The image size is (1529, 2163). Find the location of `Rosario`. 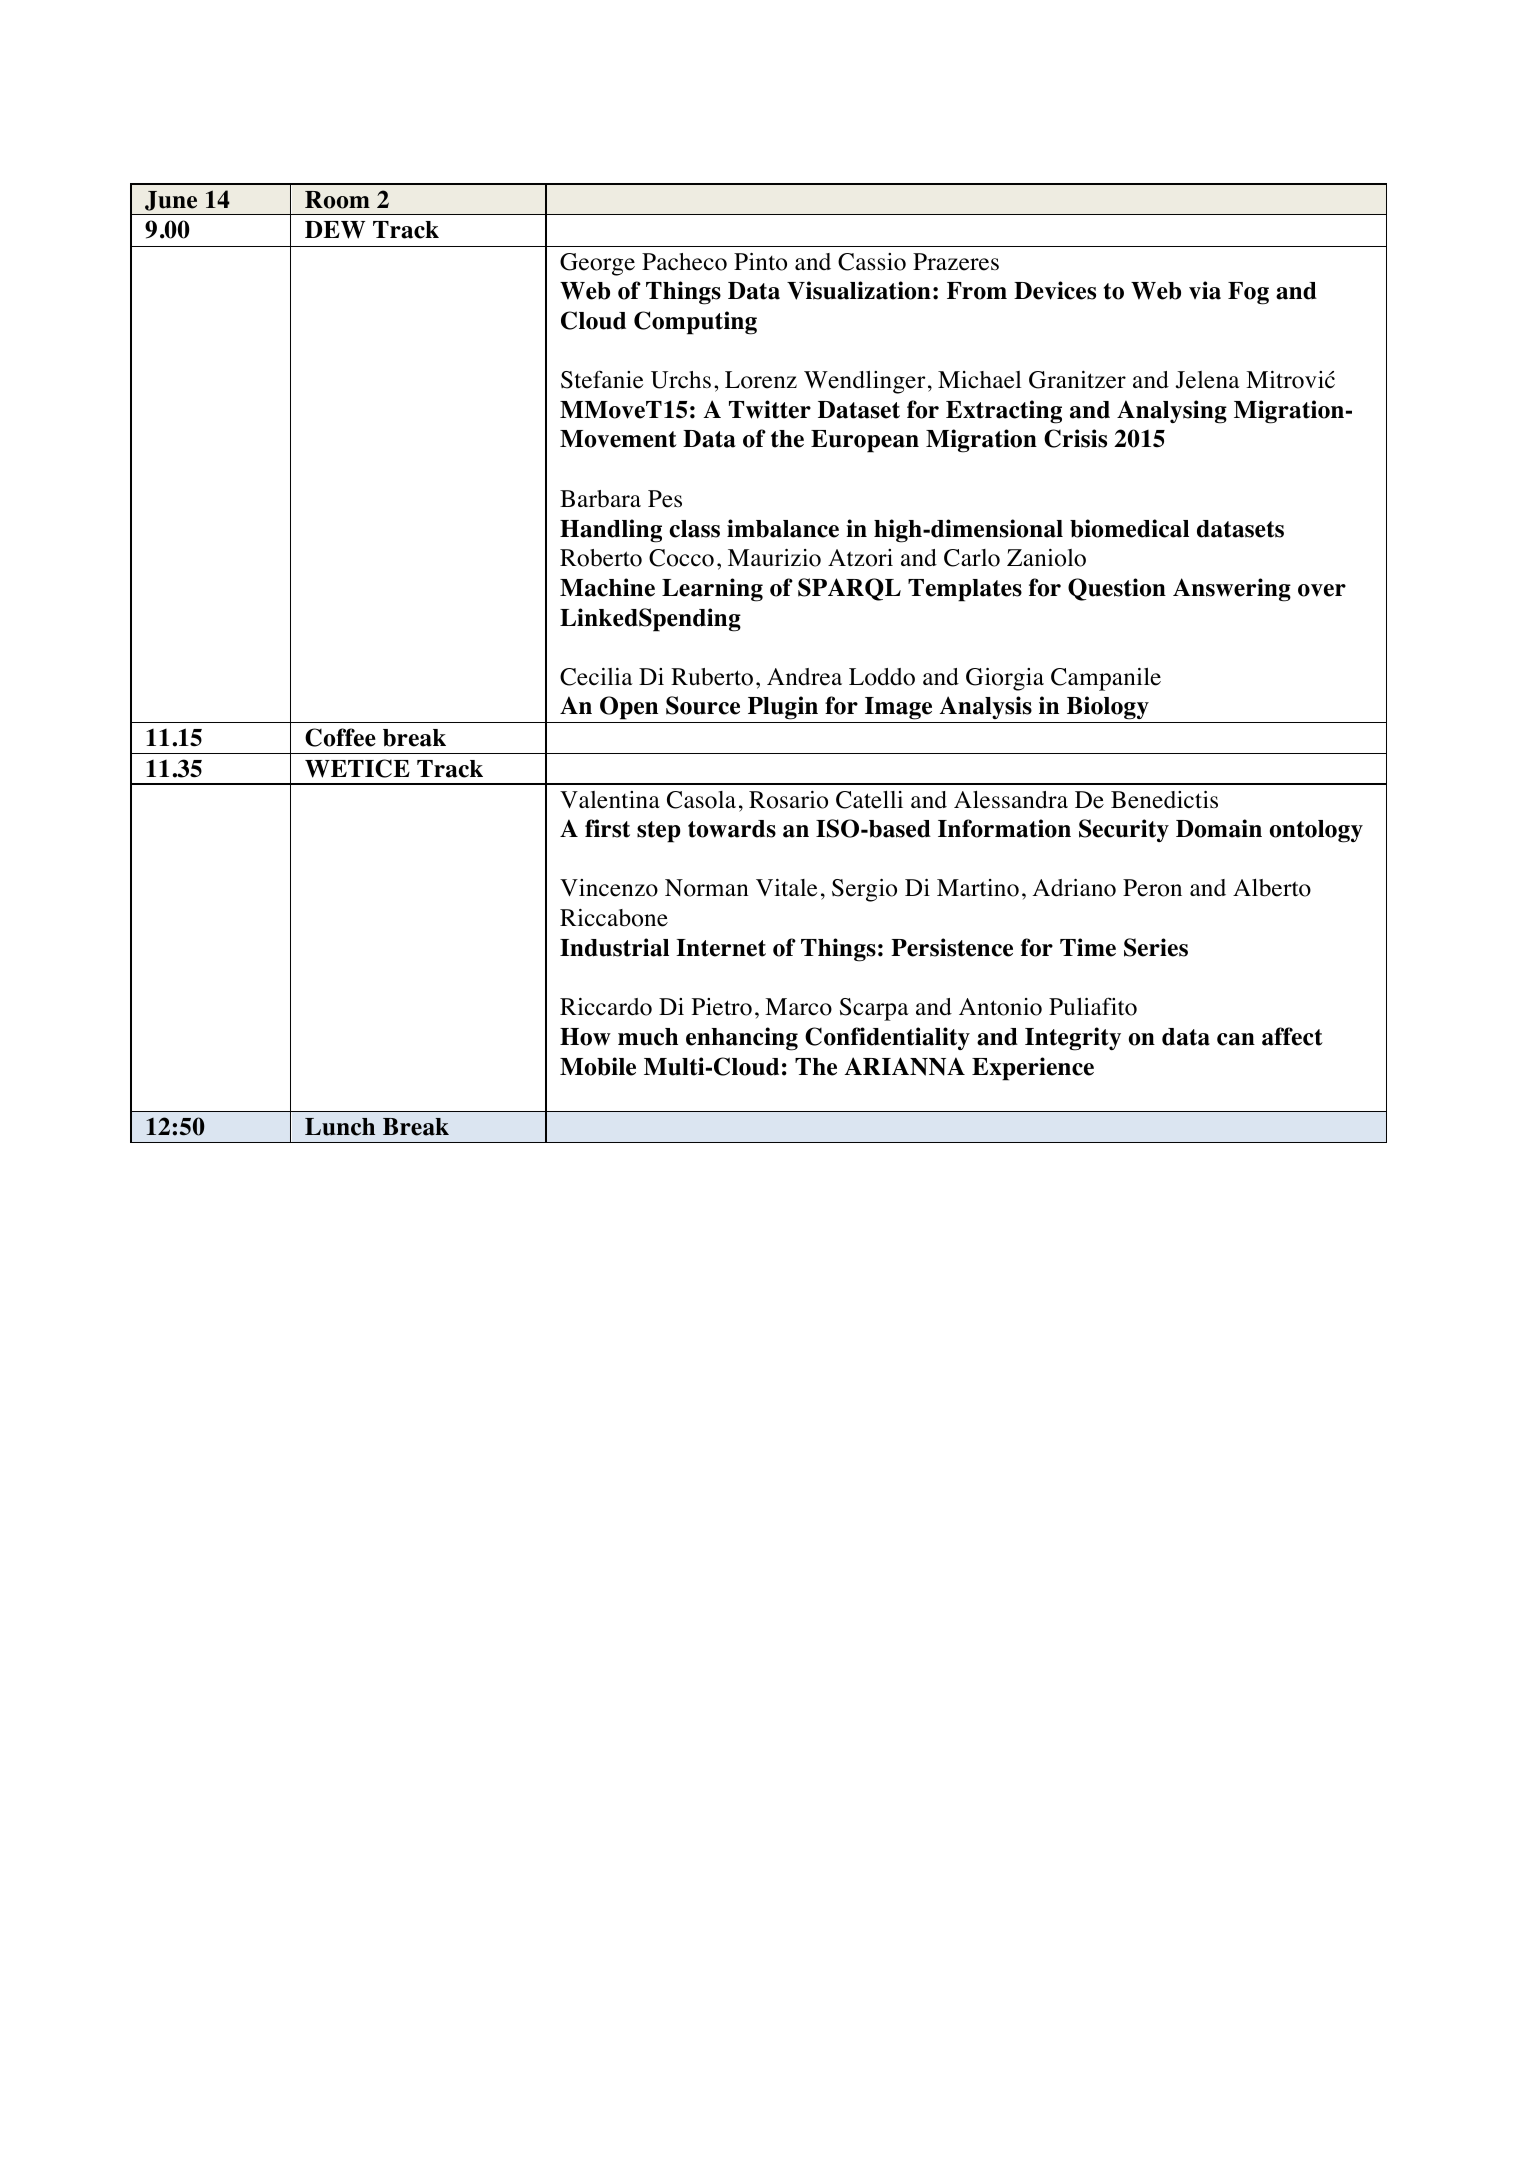

Rosario is located at coordinates (788, 800).
